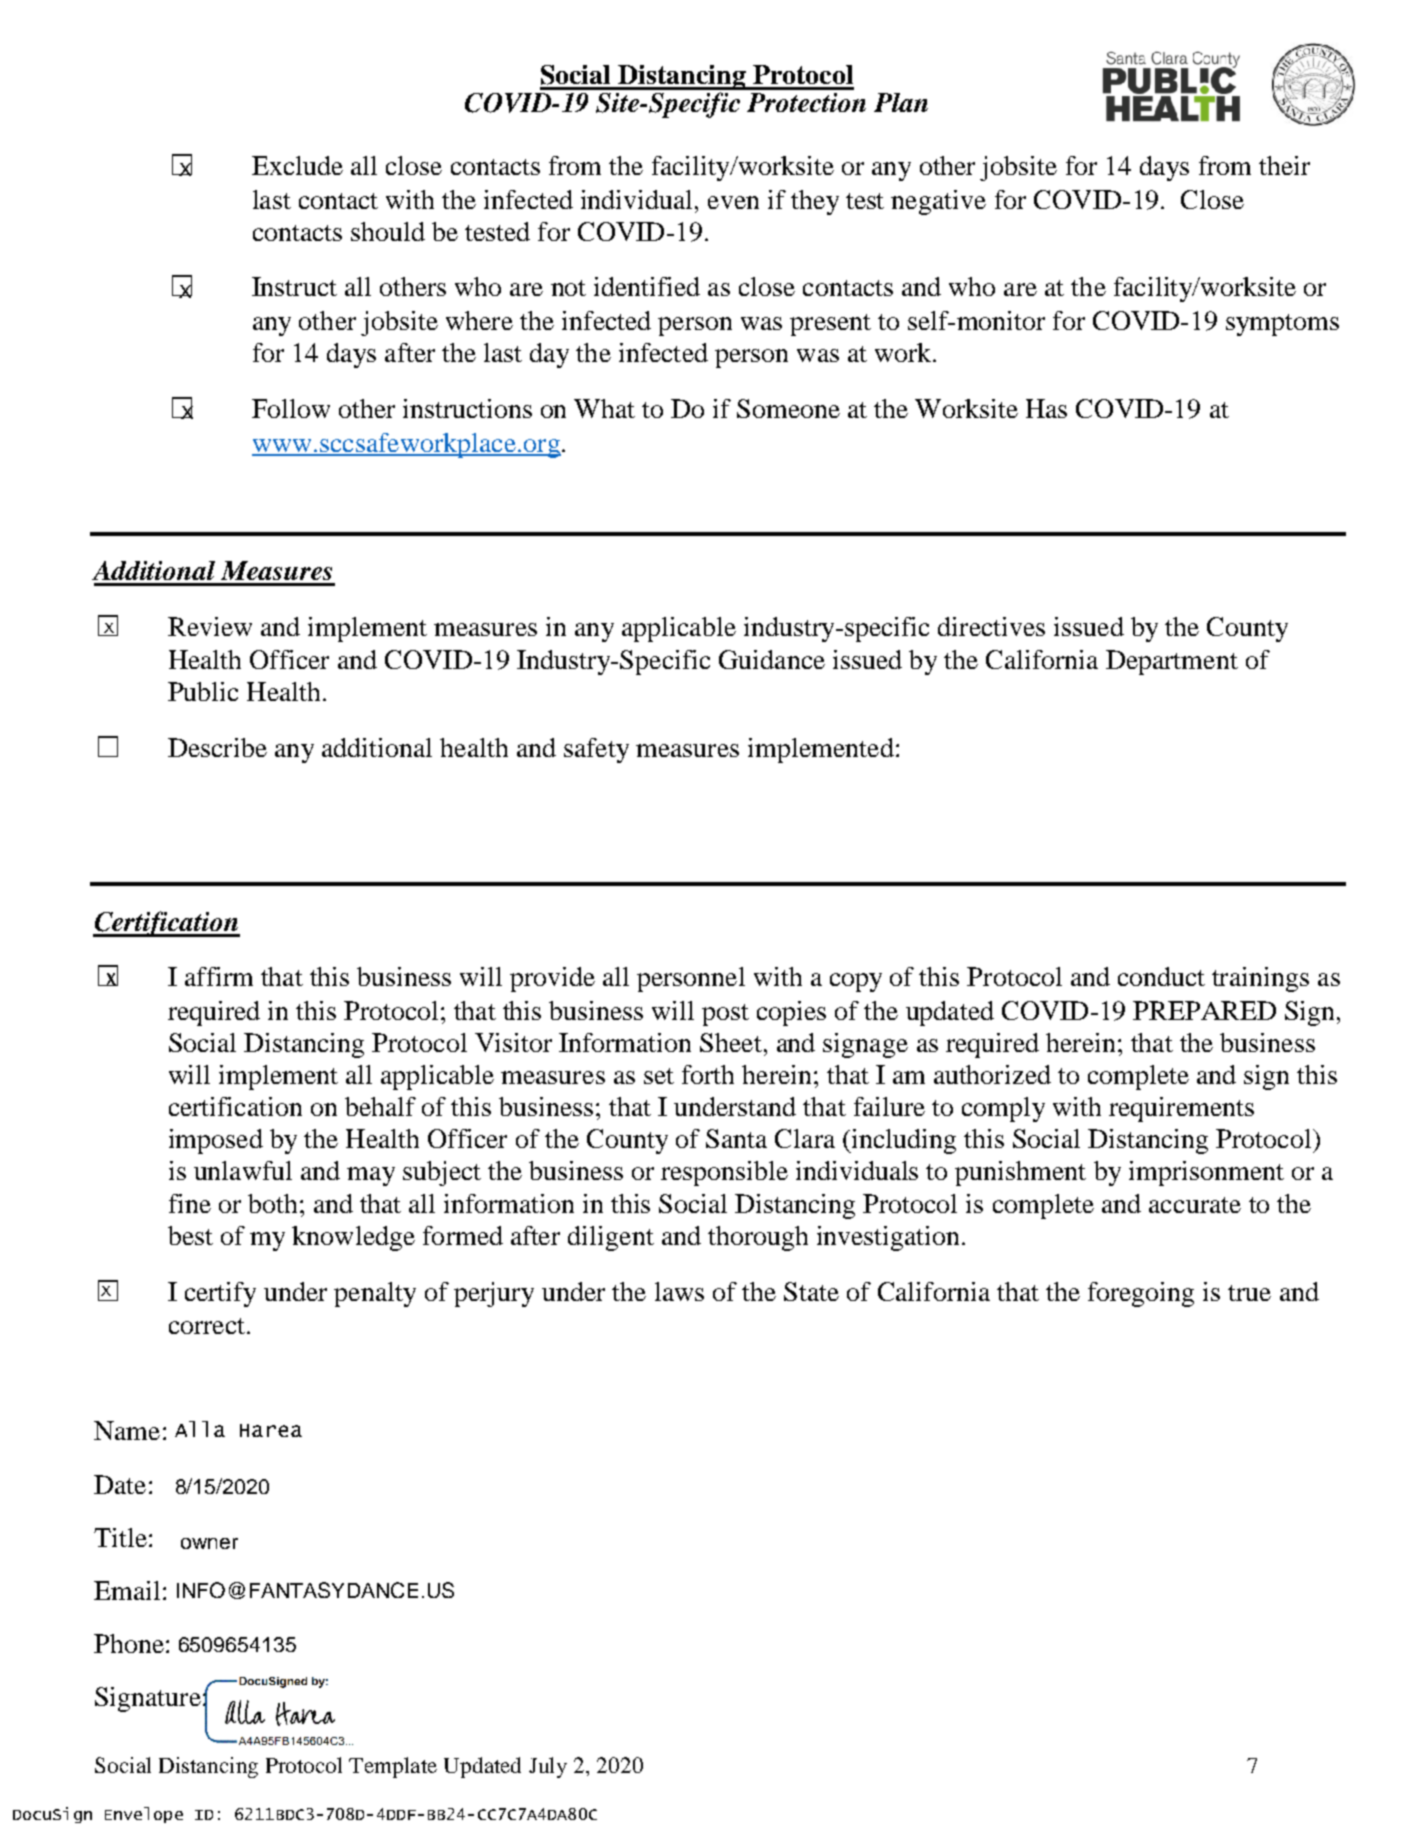 The image size is (1426, 1845). I want to click on affirm, so click(219, 976).
